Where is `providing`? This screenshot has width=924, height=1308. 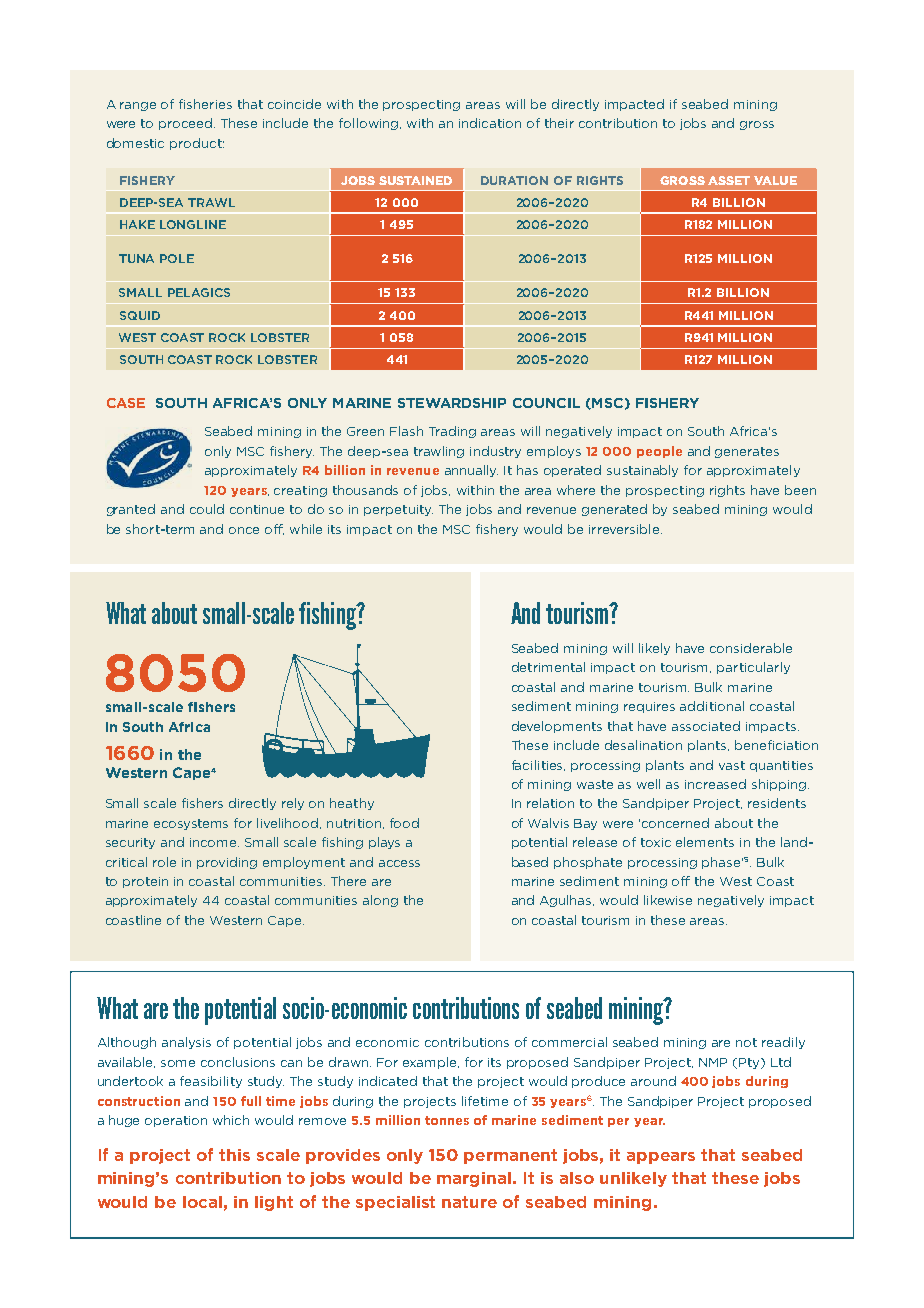
providing is located at coordinates (227, 863).
